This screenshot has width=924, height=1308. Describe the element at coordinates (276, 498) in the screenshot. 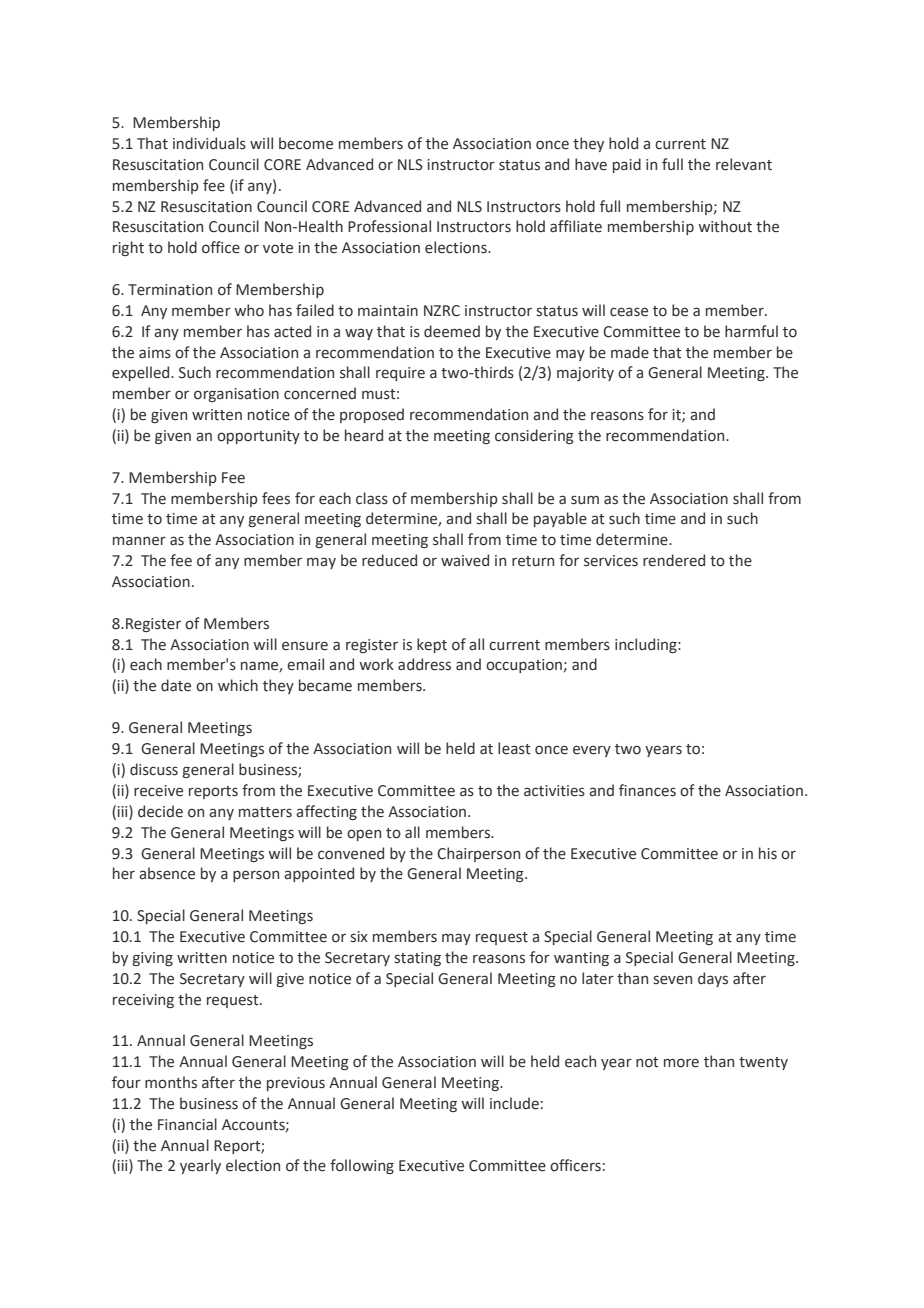

I see `fees` at that location.
